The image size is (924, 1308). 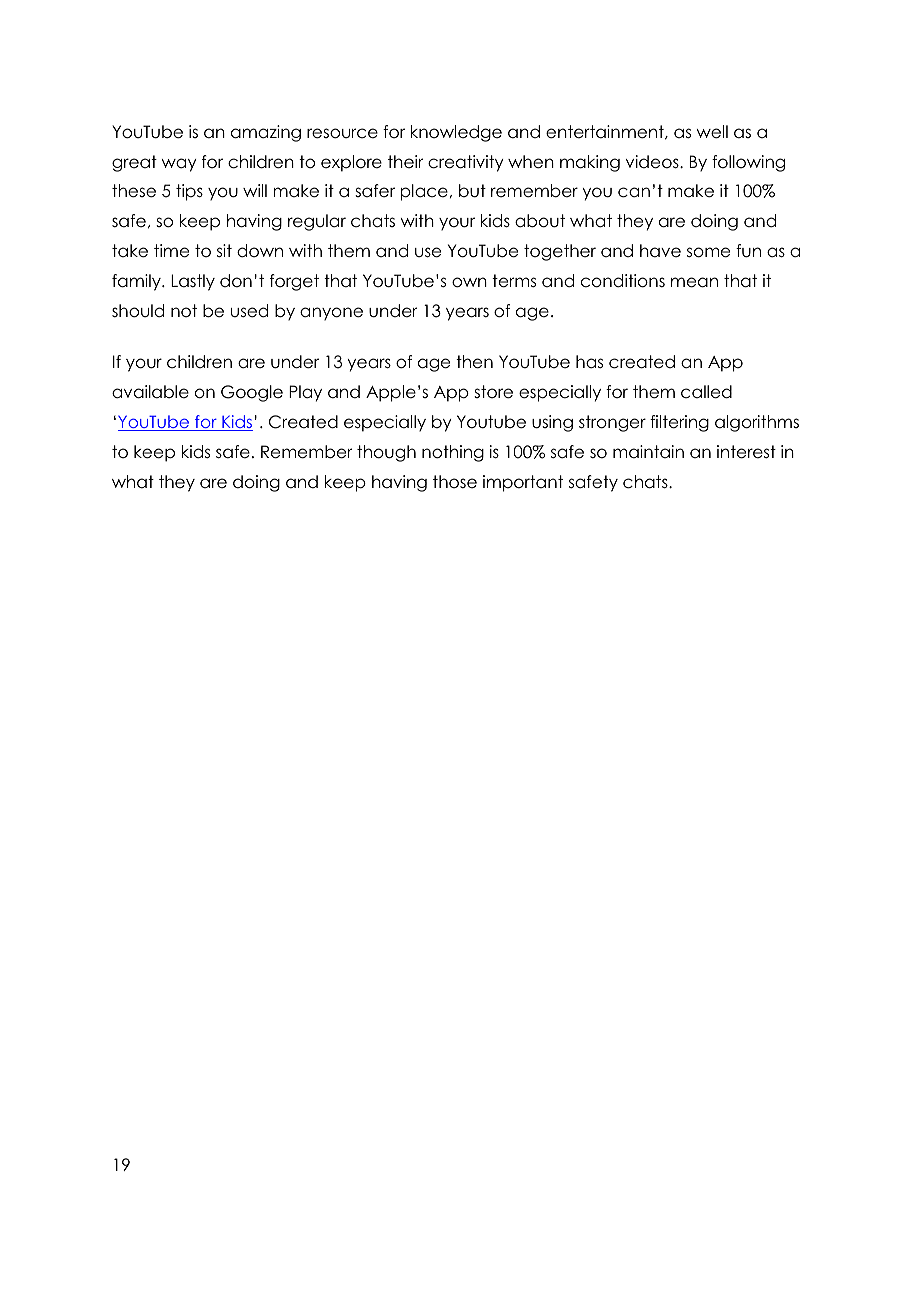 I want to click on anyone, so click(x=331, y=314).
